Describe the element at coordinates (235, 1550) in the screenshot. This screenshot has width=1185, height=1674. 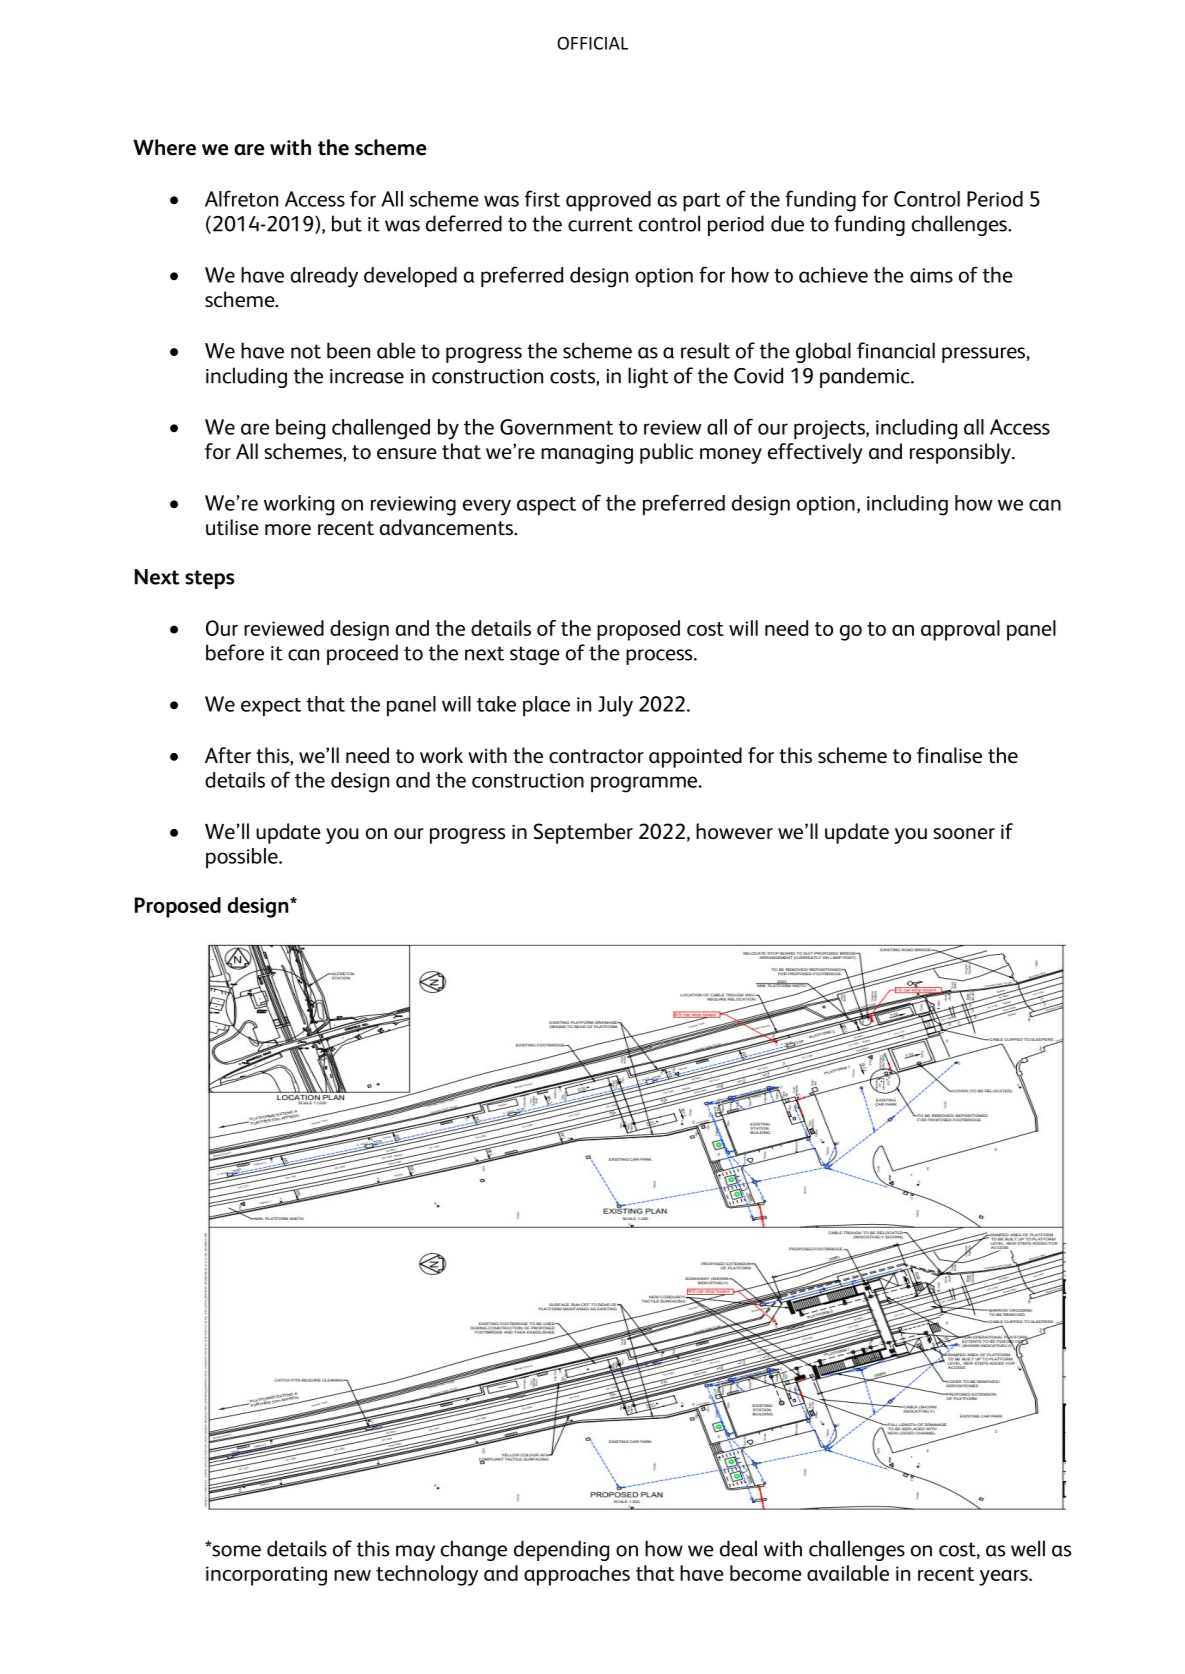
I see `some` at that location.
